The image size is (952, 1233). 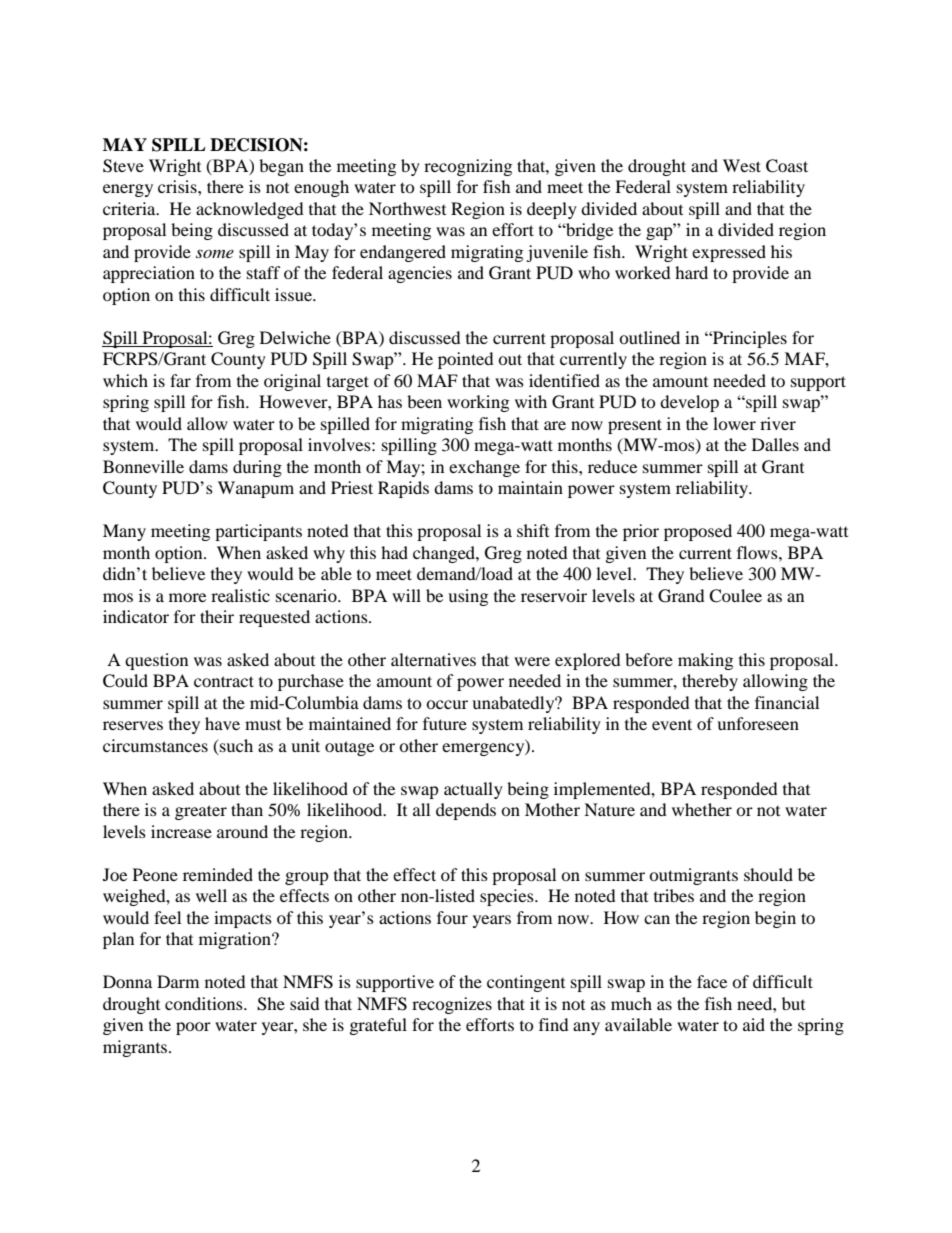 I want to click on crisis, so click(x=178, y=186).
